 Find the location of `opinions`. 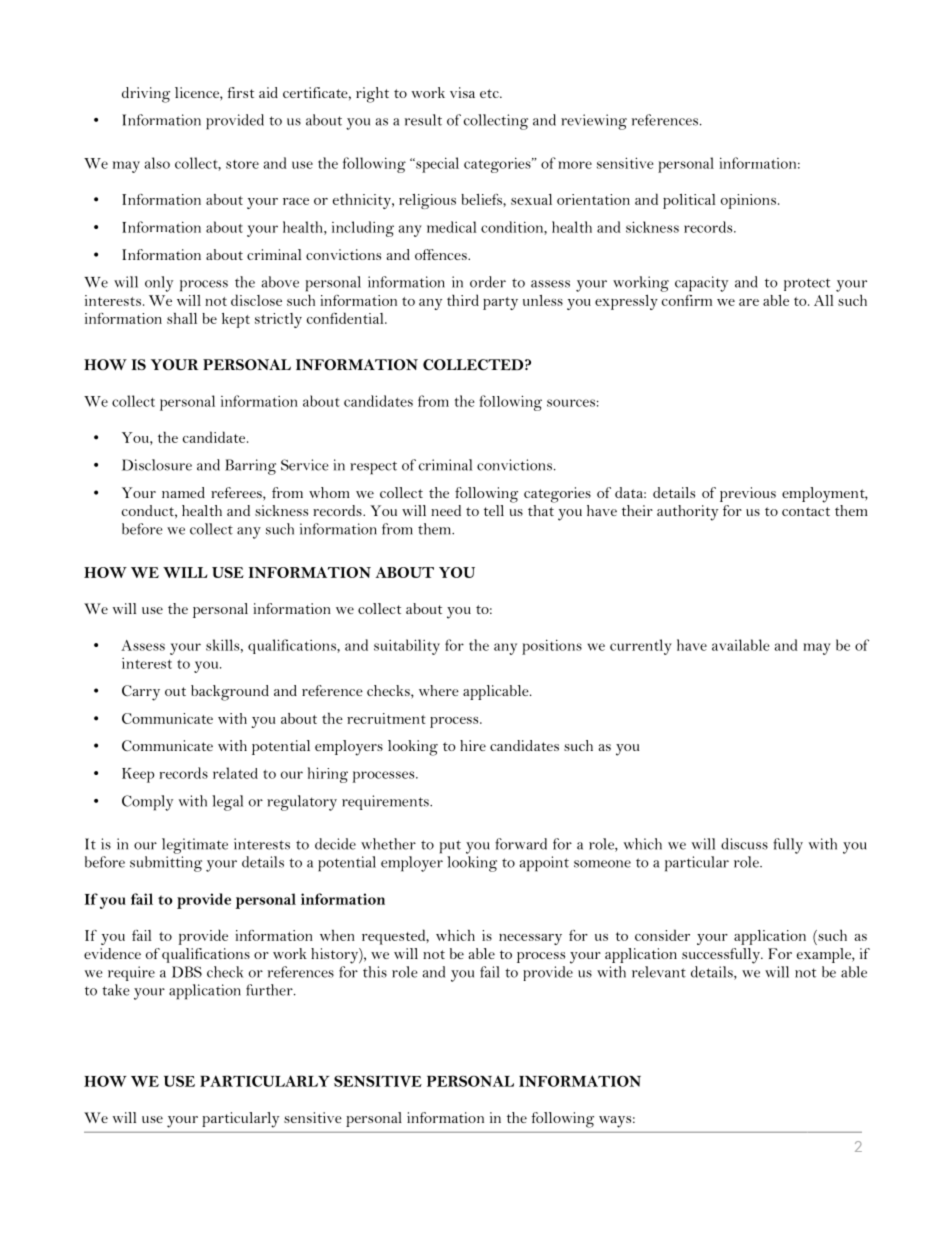

opinions is located at coordinates (748, 201).
